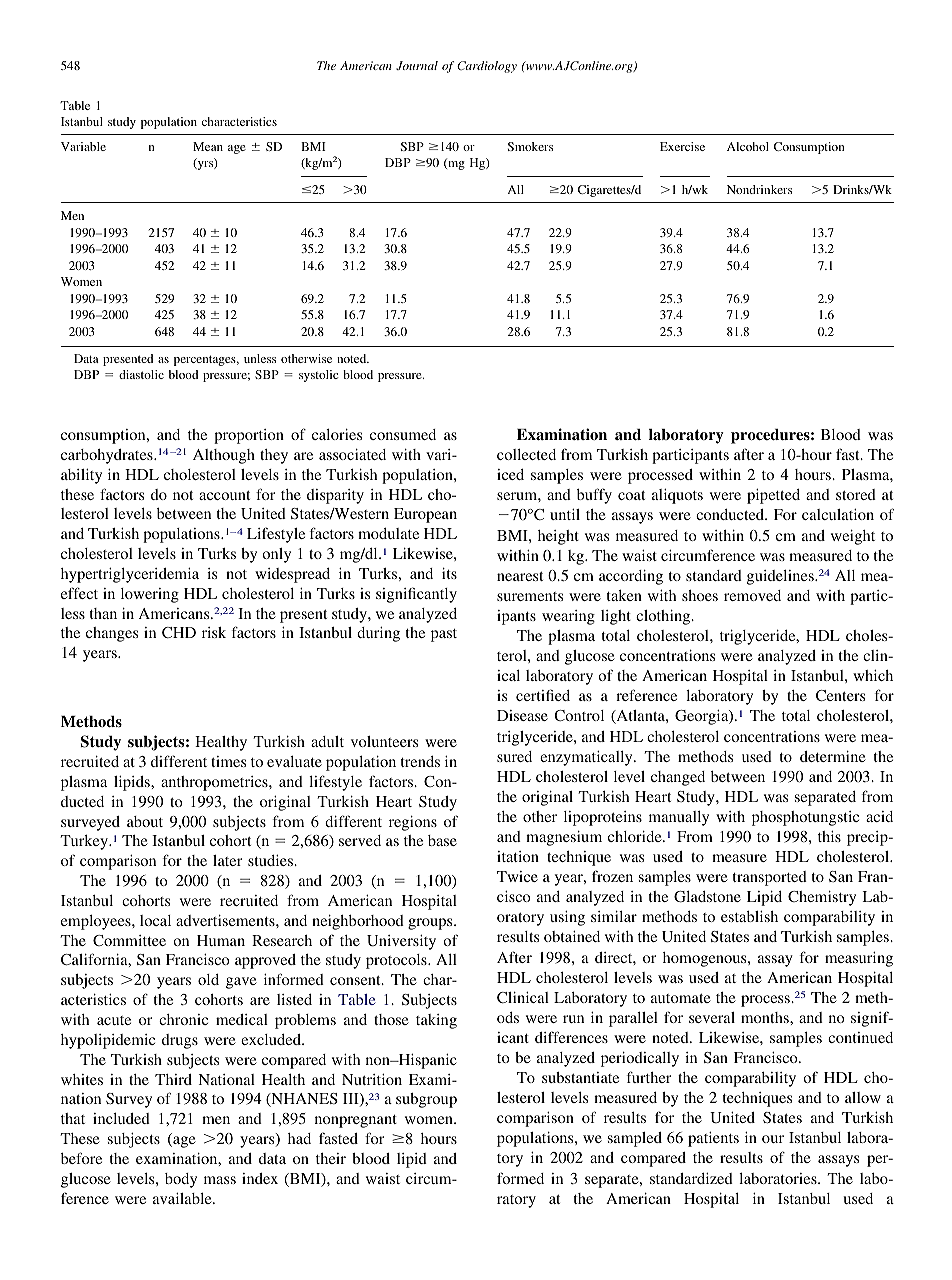  What do you see at coordinates (181, 1180) in the screenshot?
I see `body` at bounding box center [181, 1180].
